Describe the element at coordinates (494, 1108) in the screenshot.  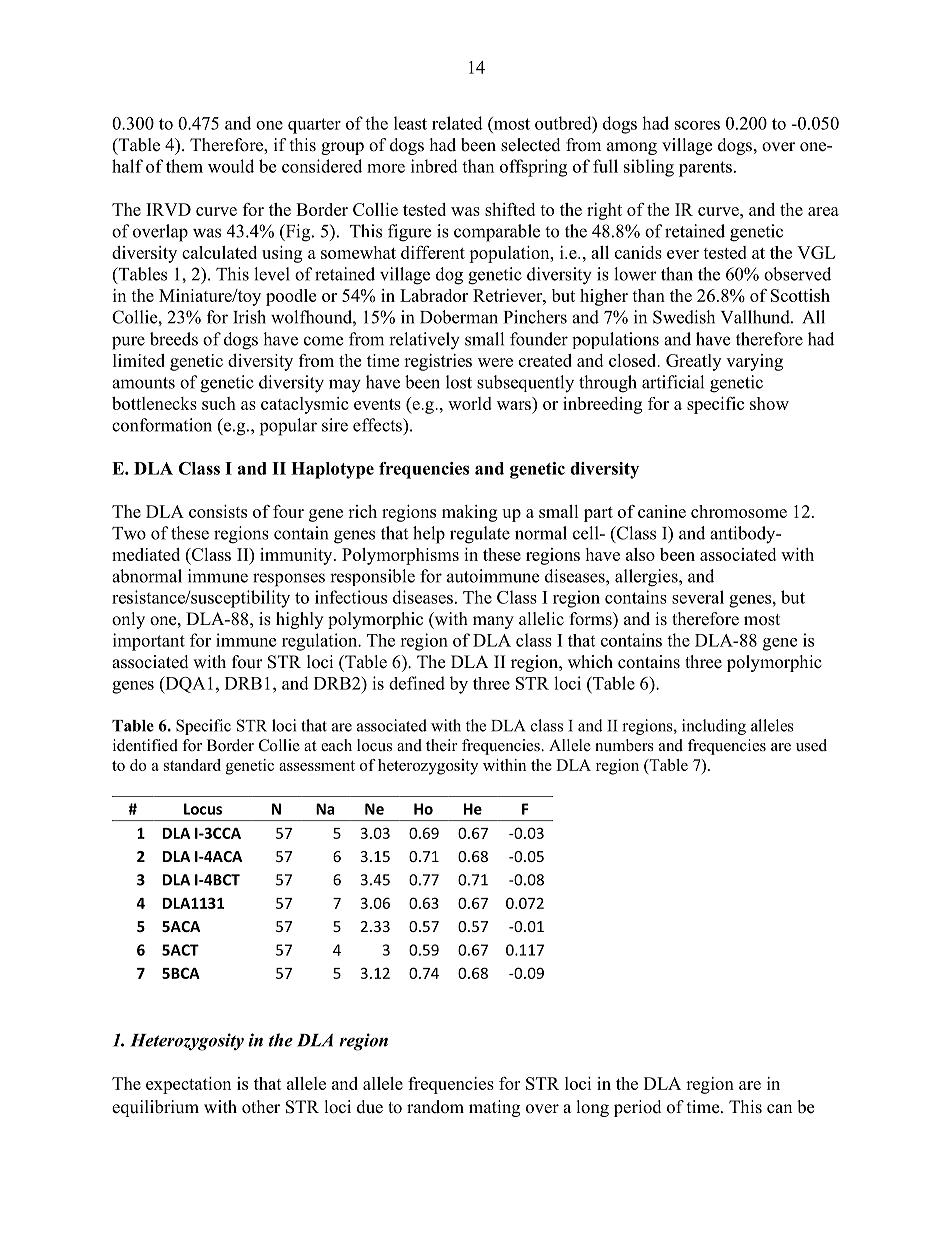
I see `mating` at that location.
